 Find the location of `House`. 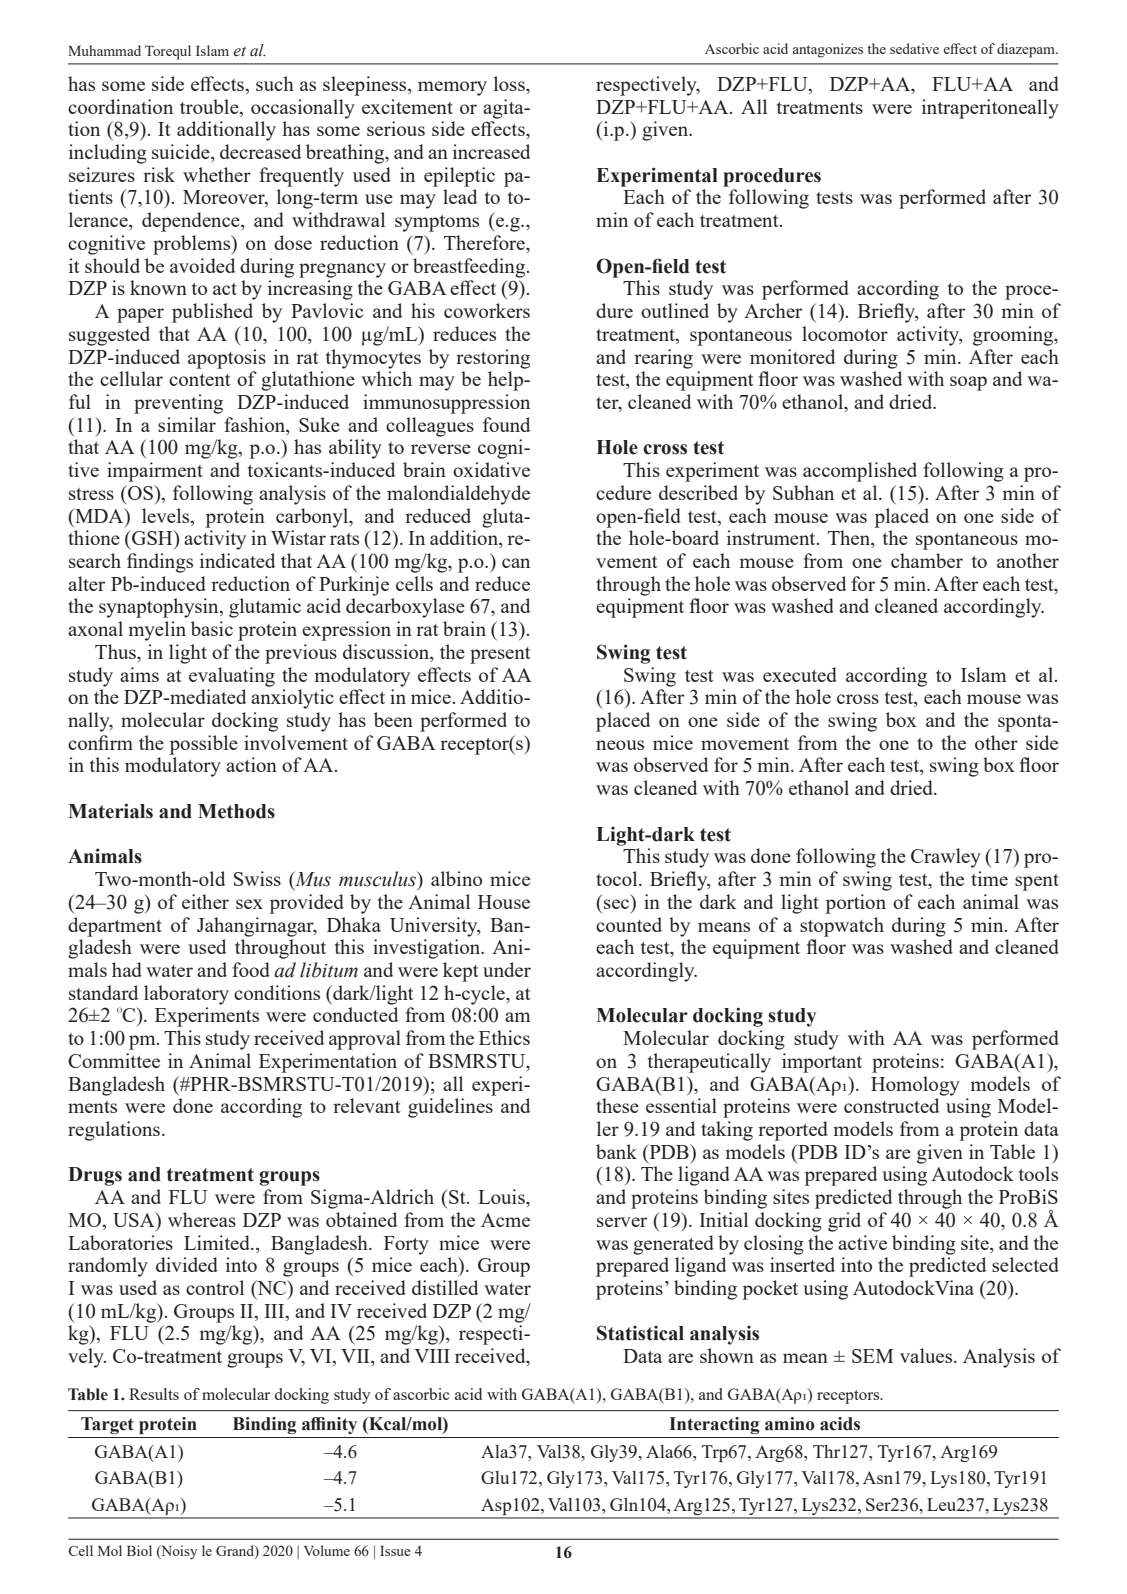

House is located at coordinates (504, 902).
